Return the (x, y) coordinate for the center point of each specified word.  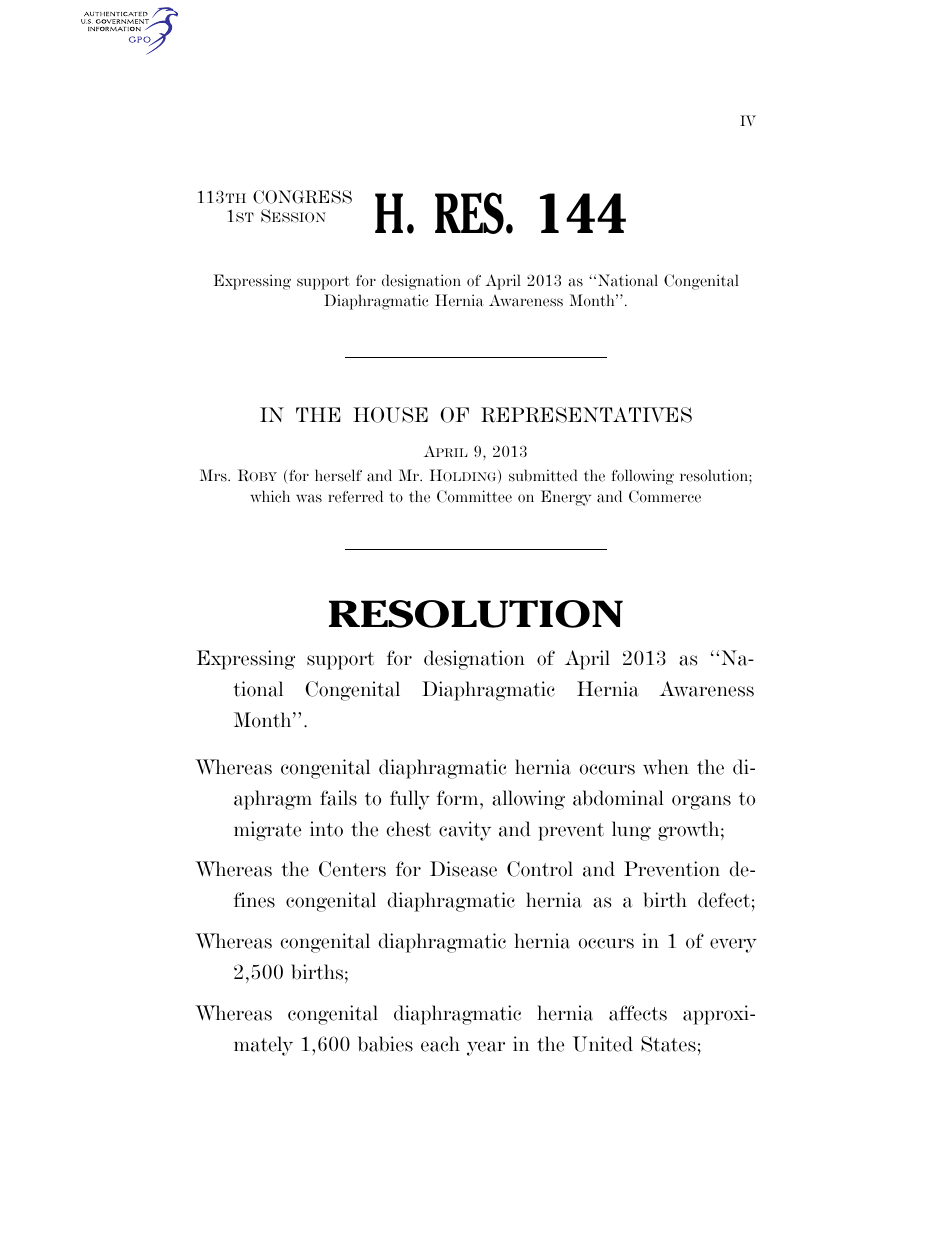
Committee (474, 496)
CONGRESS (302, 197)
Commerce (665, 496)
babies (385, 1044)
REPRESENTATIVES (586, 415)
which (270, 496)
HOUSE (390, 415)
